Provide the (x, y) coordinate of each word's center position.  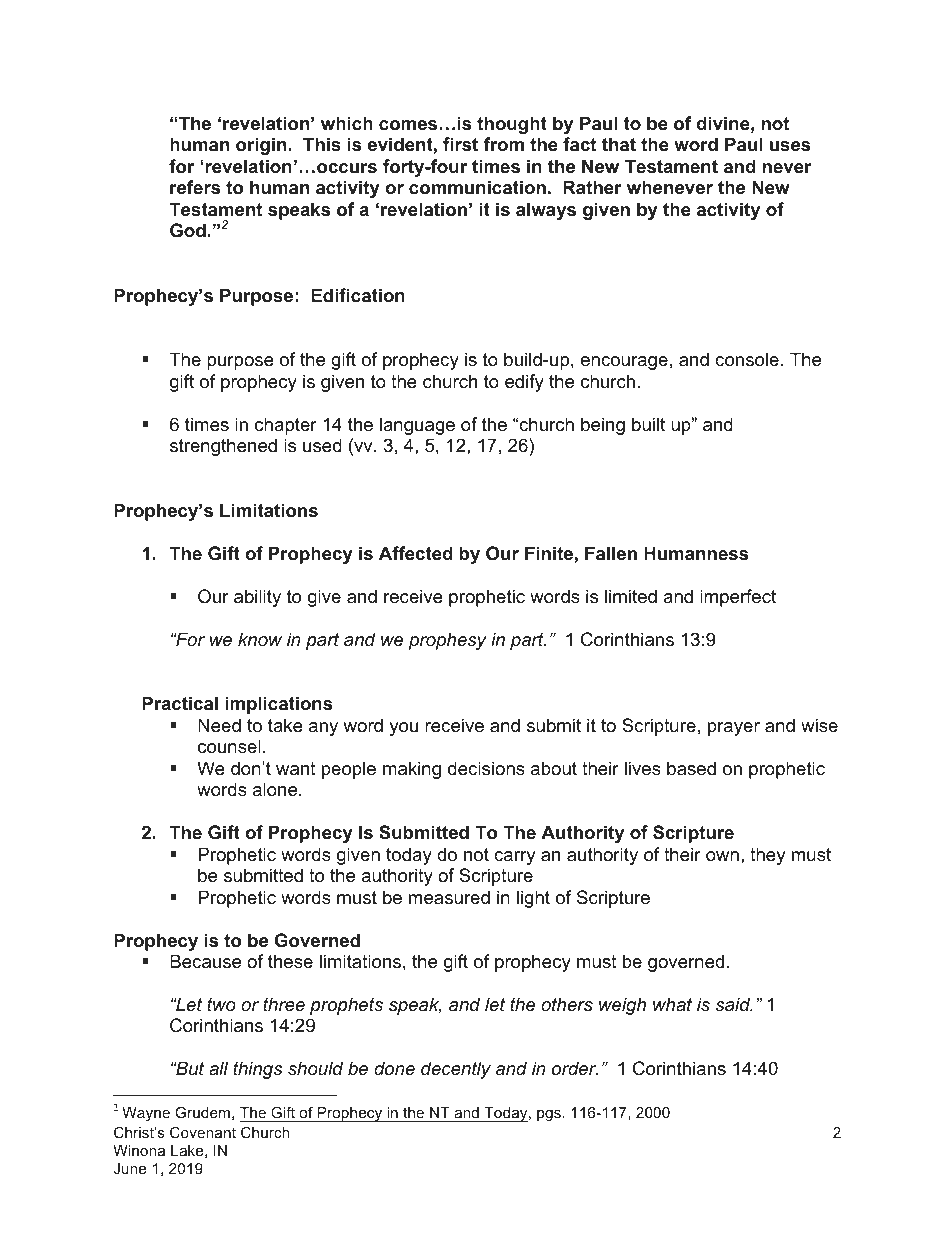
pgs (549, 1115)
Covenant (203, 1132)
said (734, 1004)
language (417, 426)
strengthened (223, 447)
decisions (486, 768)
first (460, 144)
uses (790, 146)
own (722, 856)
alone (276, 789)
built (648, 424)
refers (195, 187)
